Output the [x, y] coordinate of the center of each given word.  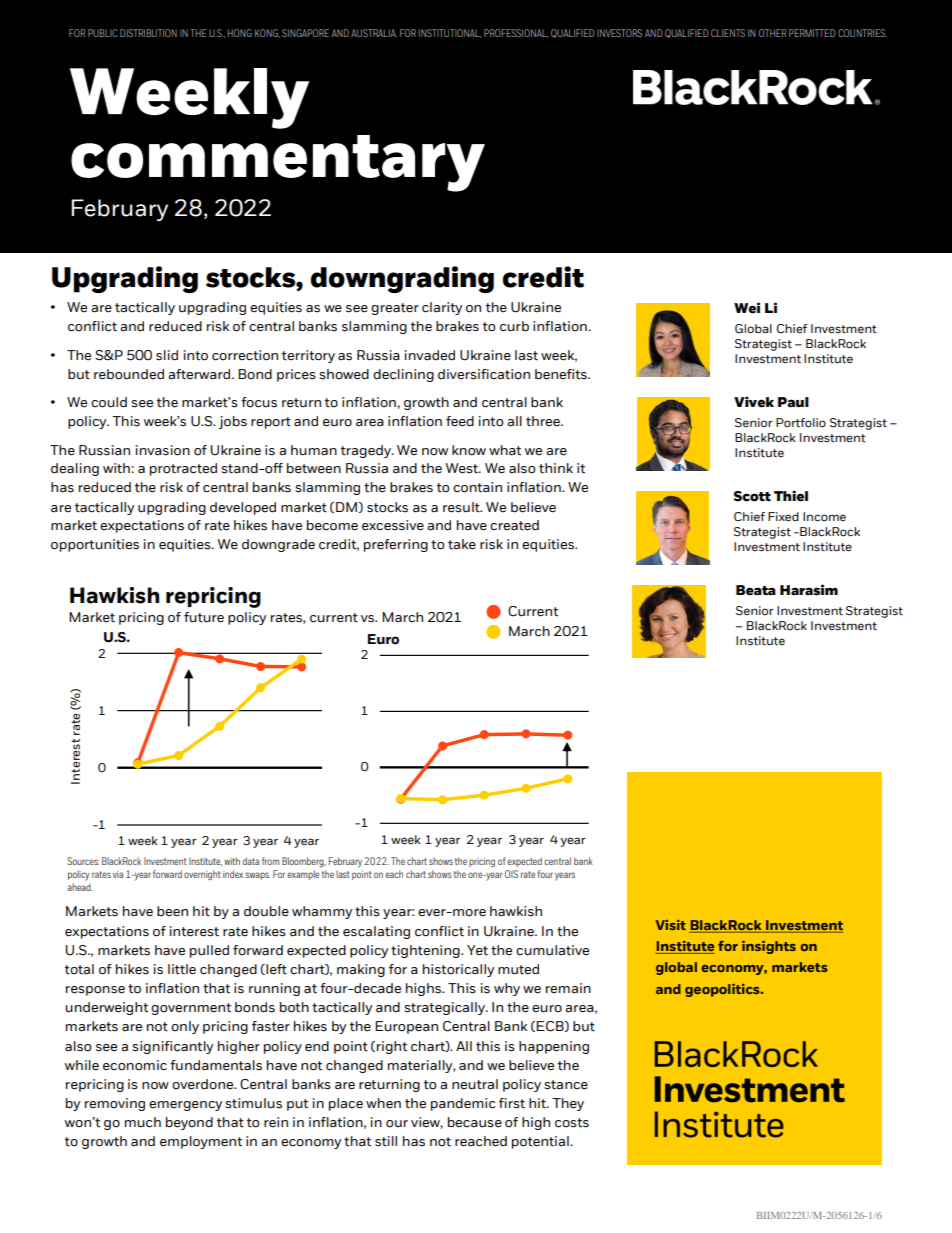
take [462, 544]
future [204, 617]
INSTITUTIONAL [450, 33]
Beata [756, 590]
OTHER [772, 33]
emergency [185, 1106]
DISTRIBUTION [148, 33]
